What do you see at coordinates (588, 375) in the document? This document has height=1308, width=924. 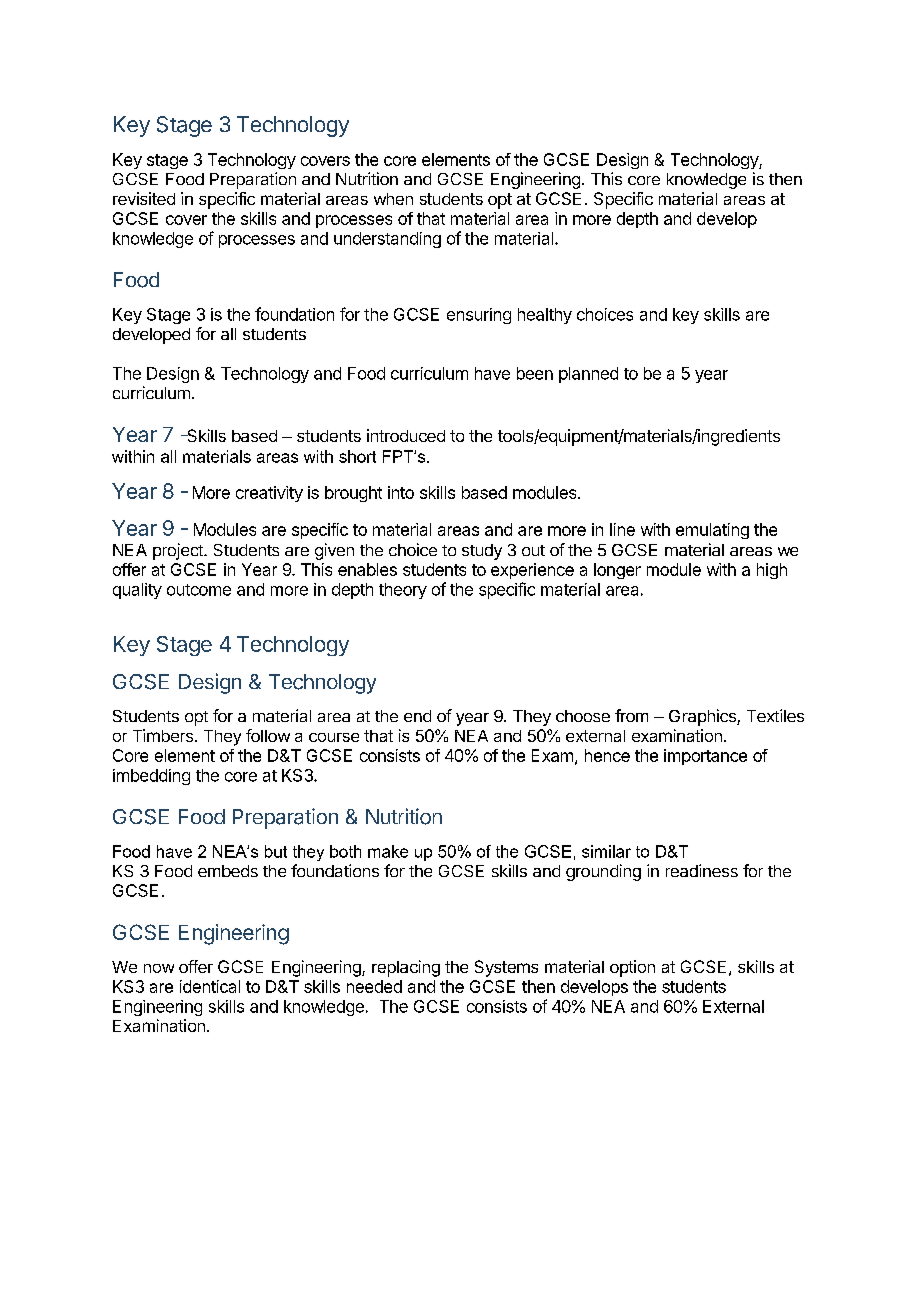 I see `planned` at bounding box center [588, 375].
